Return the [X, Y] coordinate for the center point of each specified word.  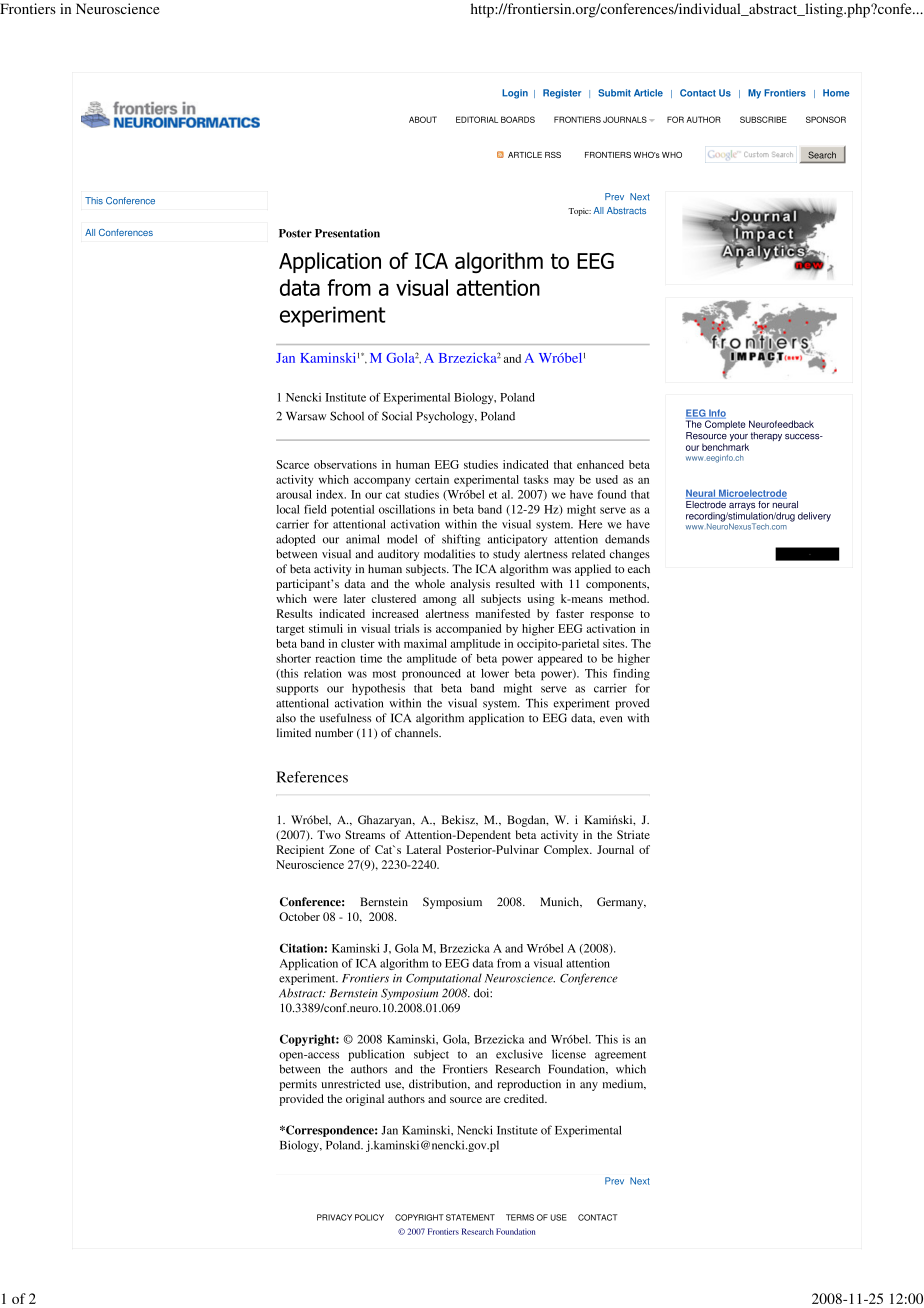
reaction [335, 658]
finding [631, 674]
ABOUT [423, 119]
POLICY [369, 1217]
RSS [553, 155]
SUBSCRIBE [763, 119]
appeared [560, 660]
